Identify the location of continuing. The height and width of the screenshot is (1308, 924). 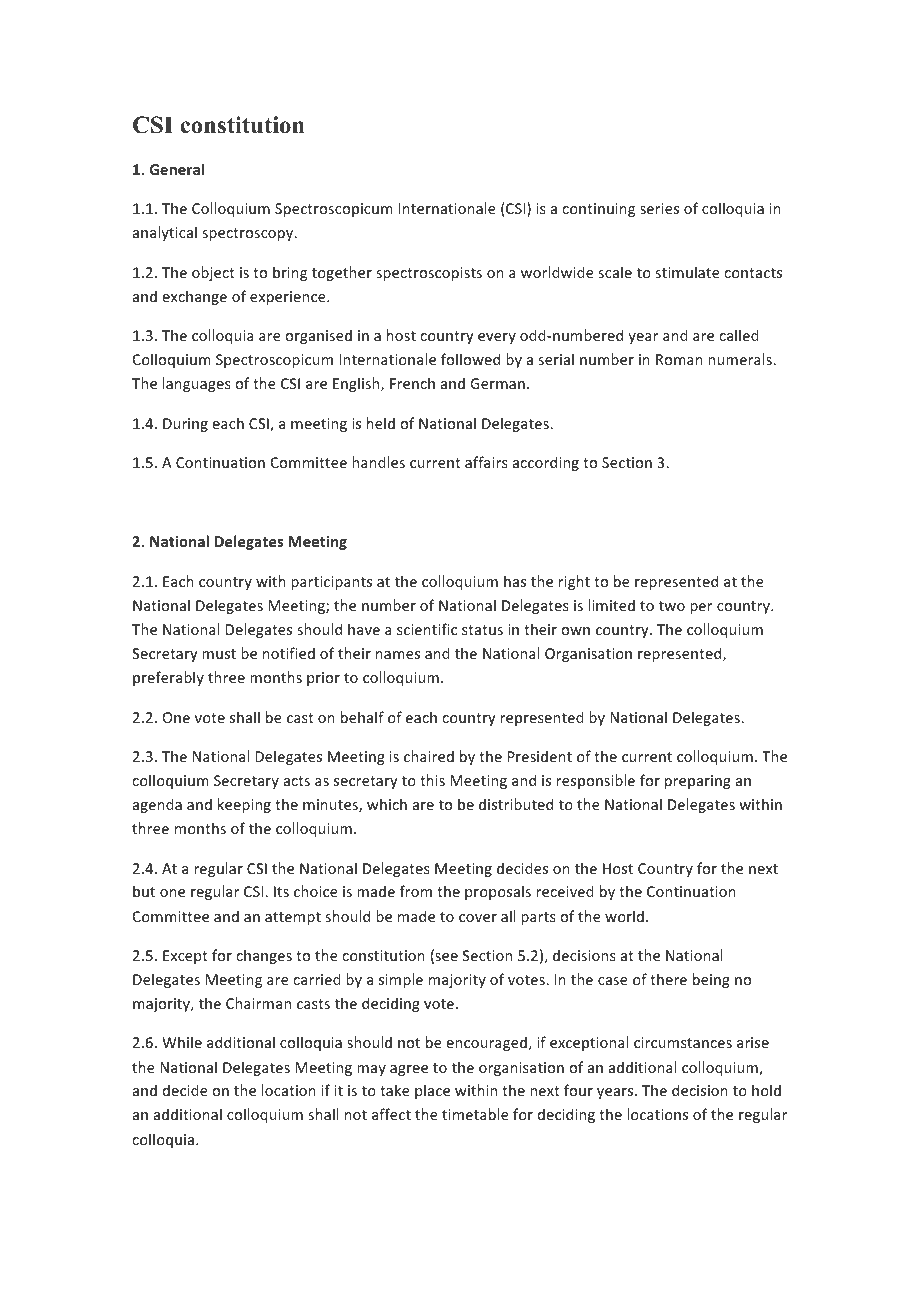
(598, 210).
